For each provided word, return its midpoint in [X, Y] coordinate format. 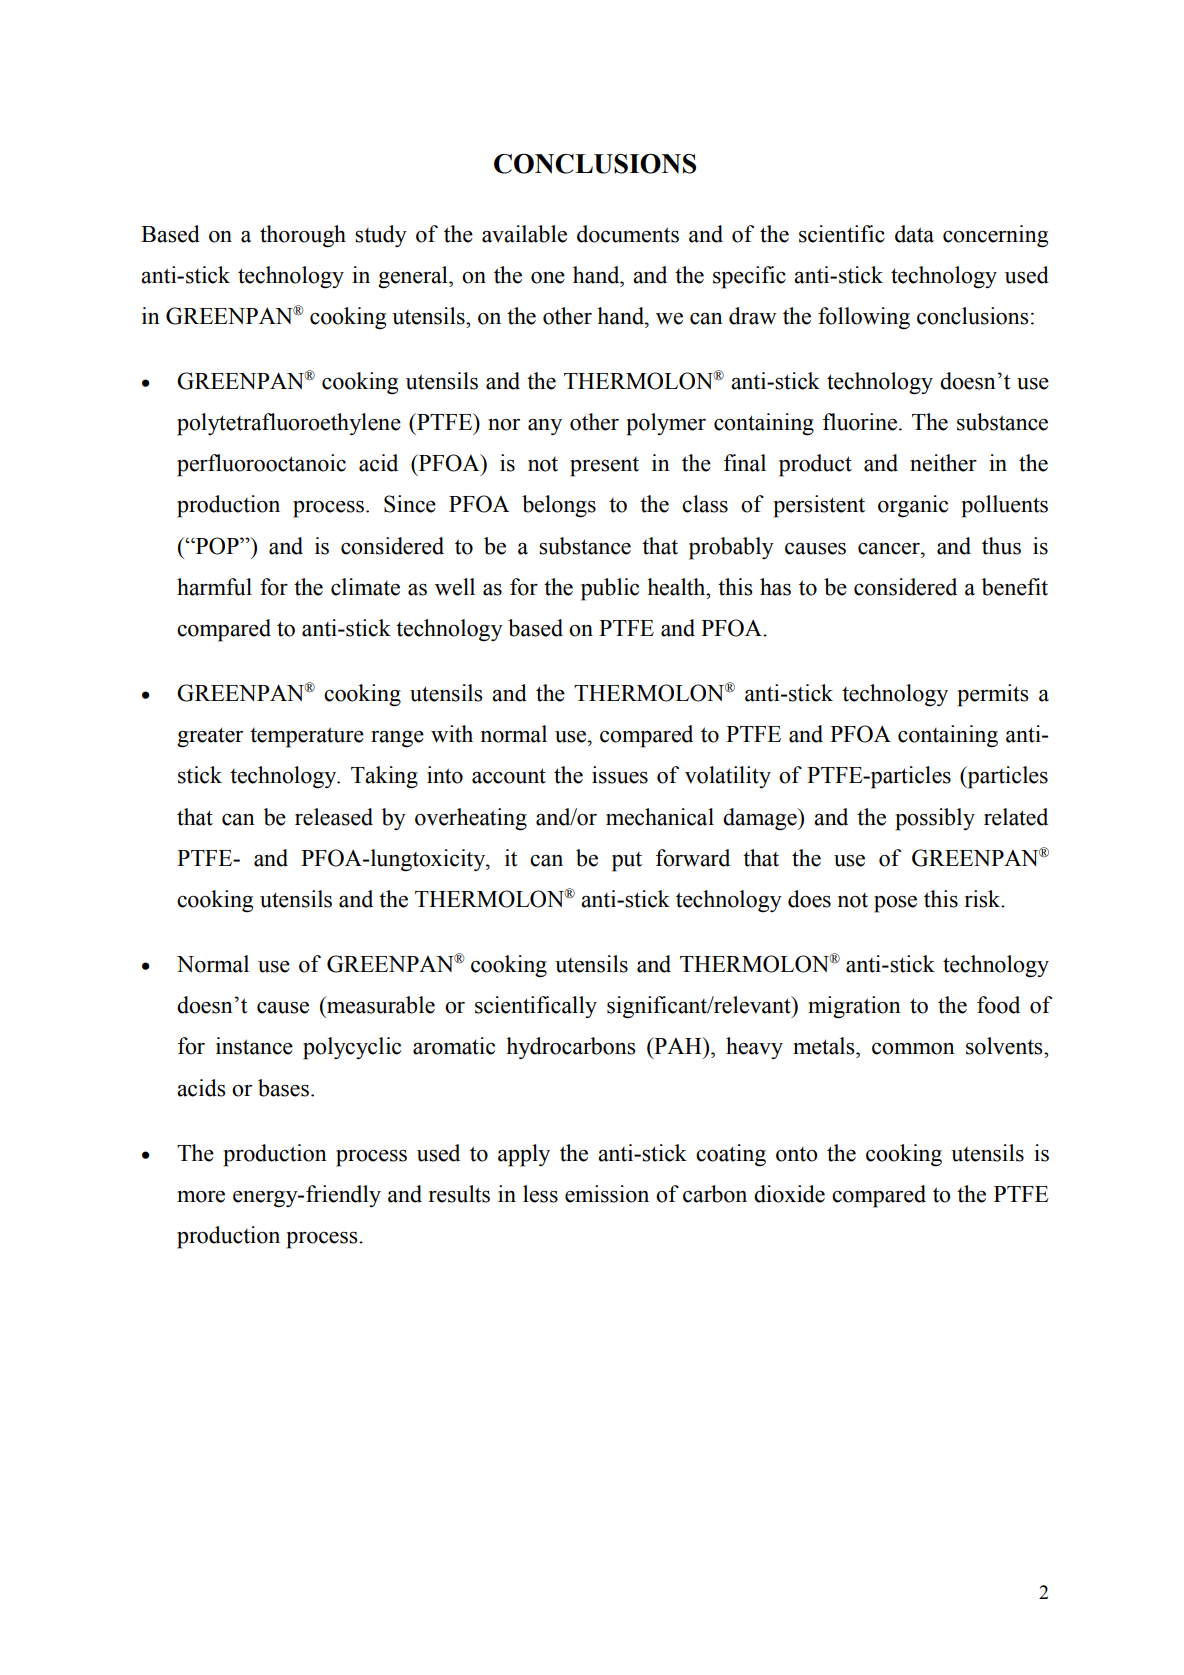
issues [620, 775]
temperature [307, 737]
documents [628, 234]
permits [993, 695]
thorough [303, 236]
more [201, 1197]
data [914, 234]
